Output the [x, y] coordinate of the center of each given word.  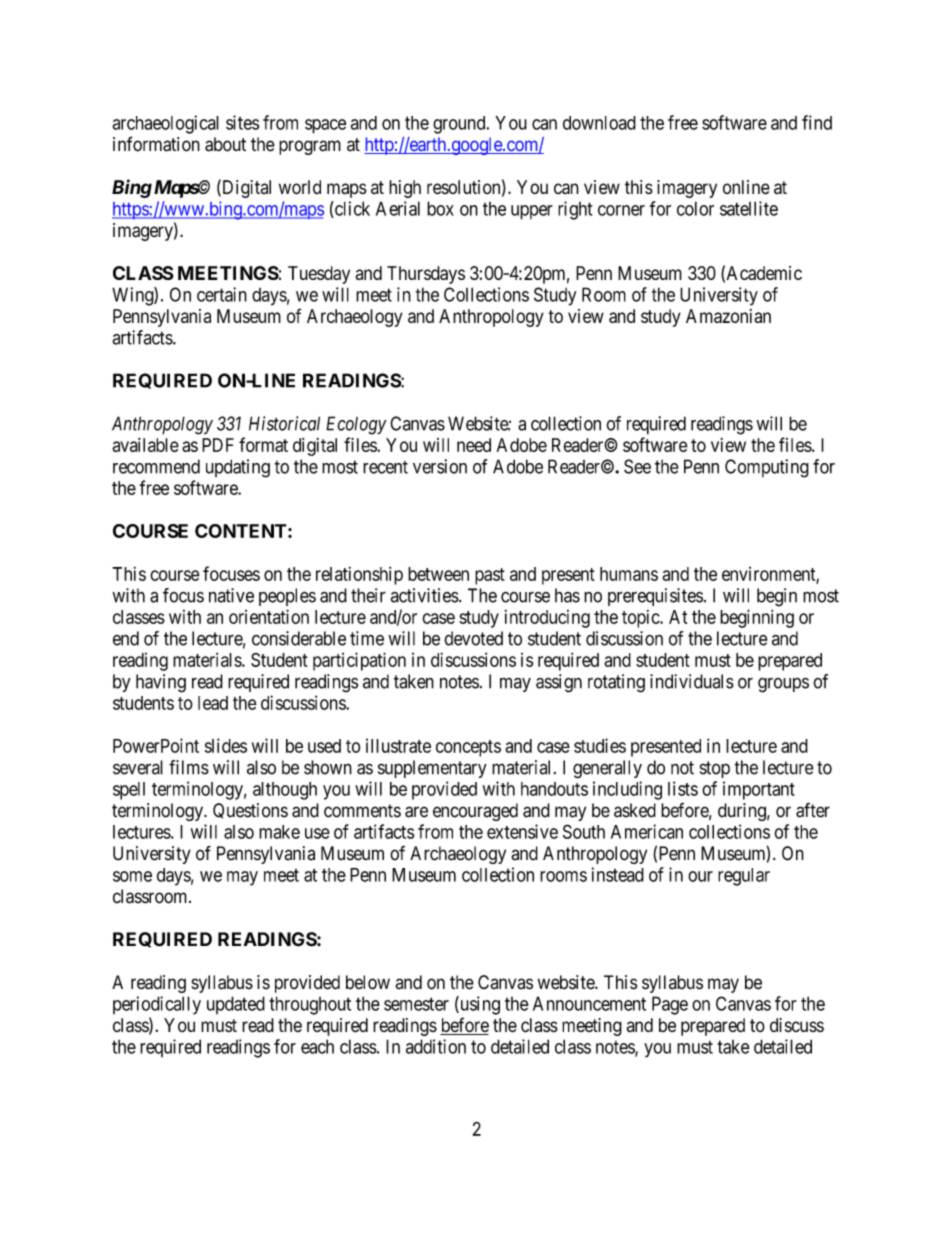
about [225, 144]
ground [460, 125]
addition [436, 1046]
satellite [749, 208]
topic [641, 619]
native [231, 595]
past [490, 576]
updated [236, 1005]
